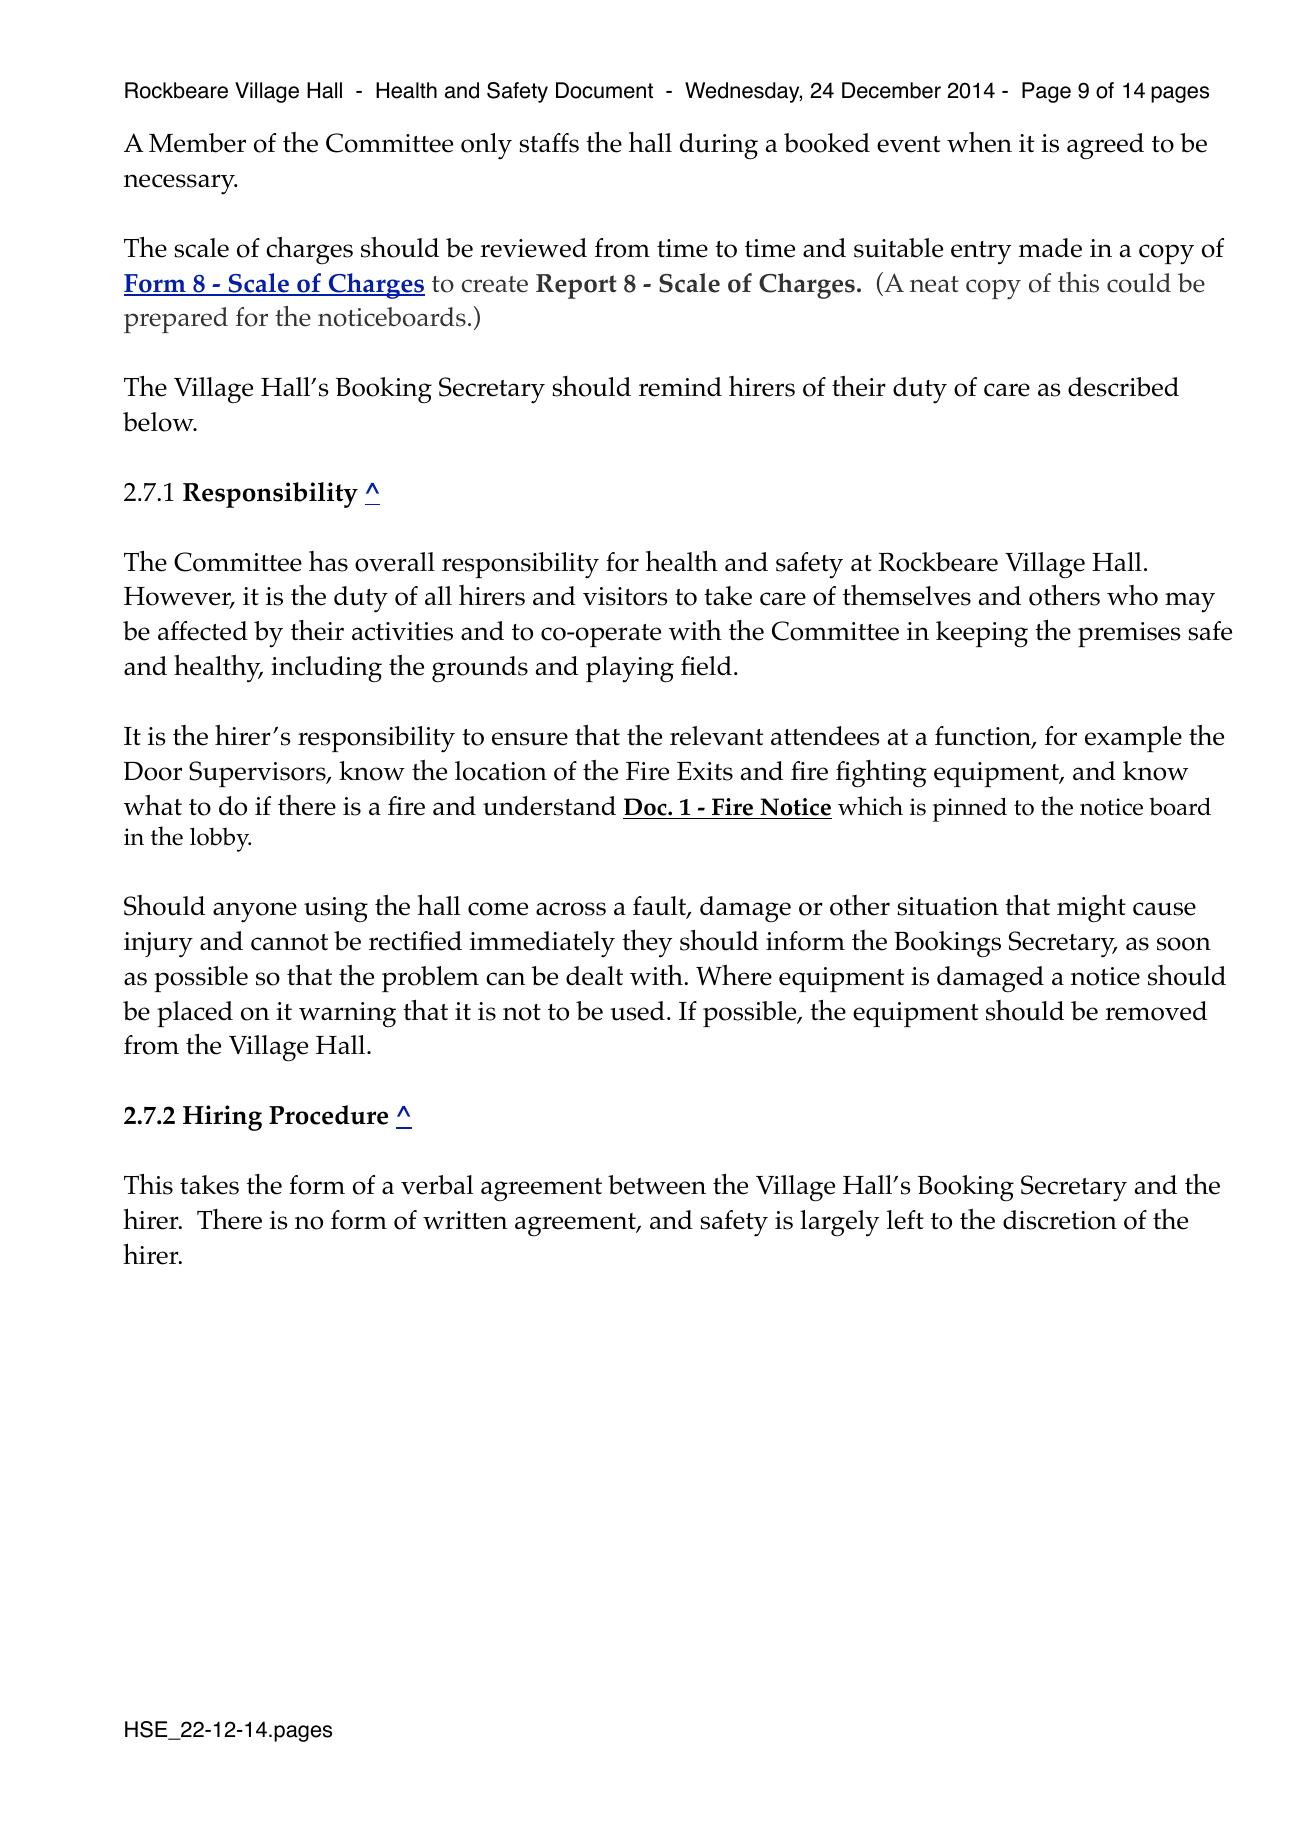 Image resolution: width=1297 pixels, height=1835 pixels. Describe the element at coordinates (706, 666) in the page. I see `field` at that location.
